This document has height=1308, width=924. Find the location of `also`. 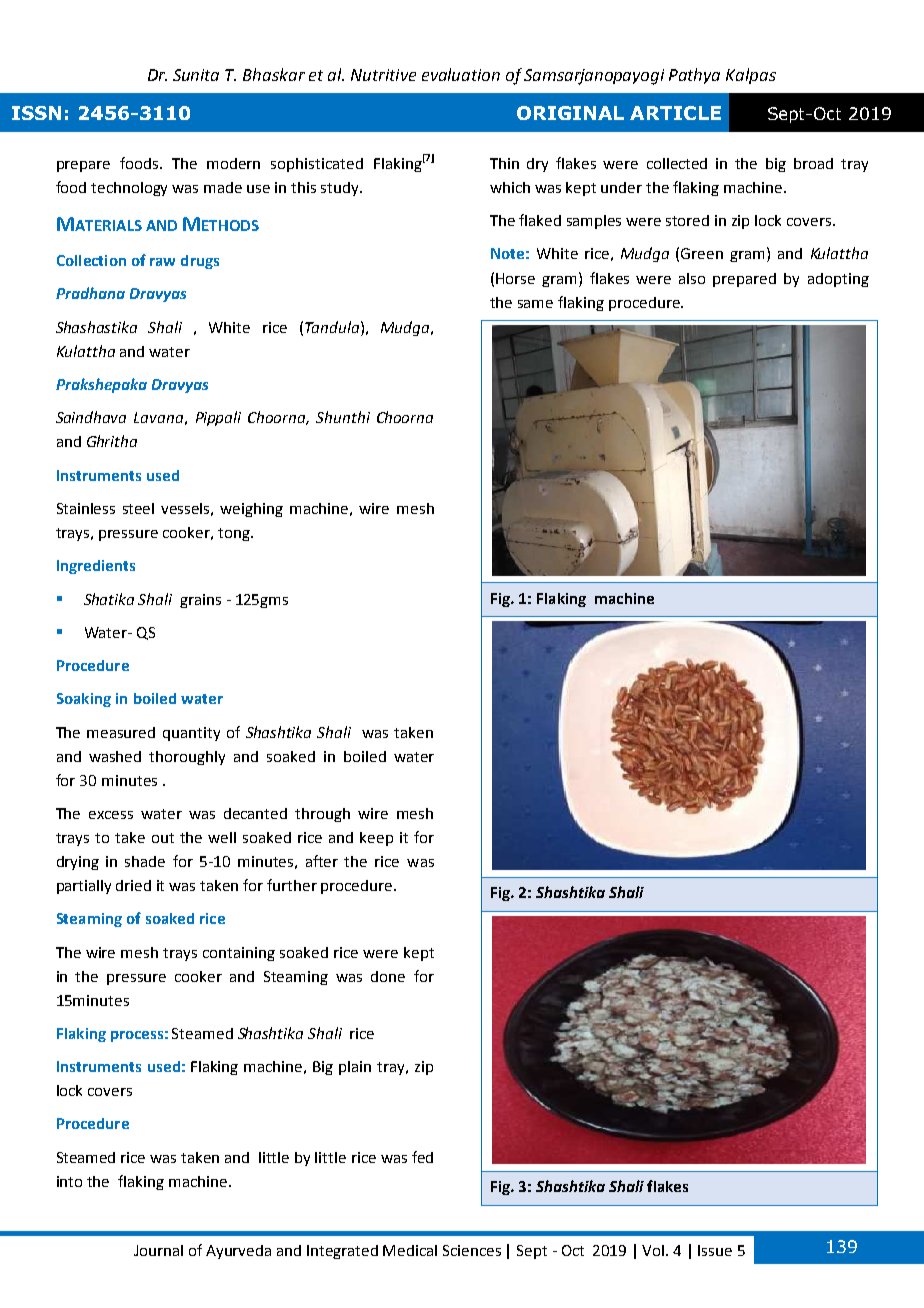

also is located at coordinates (692, 278).
